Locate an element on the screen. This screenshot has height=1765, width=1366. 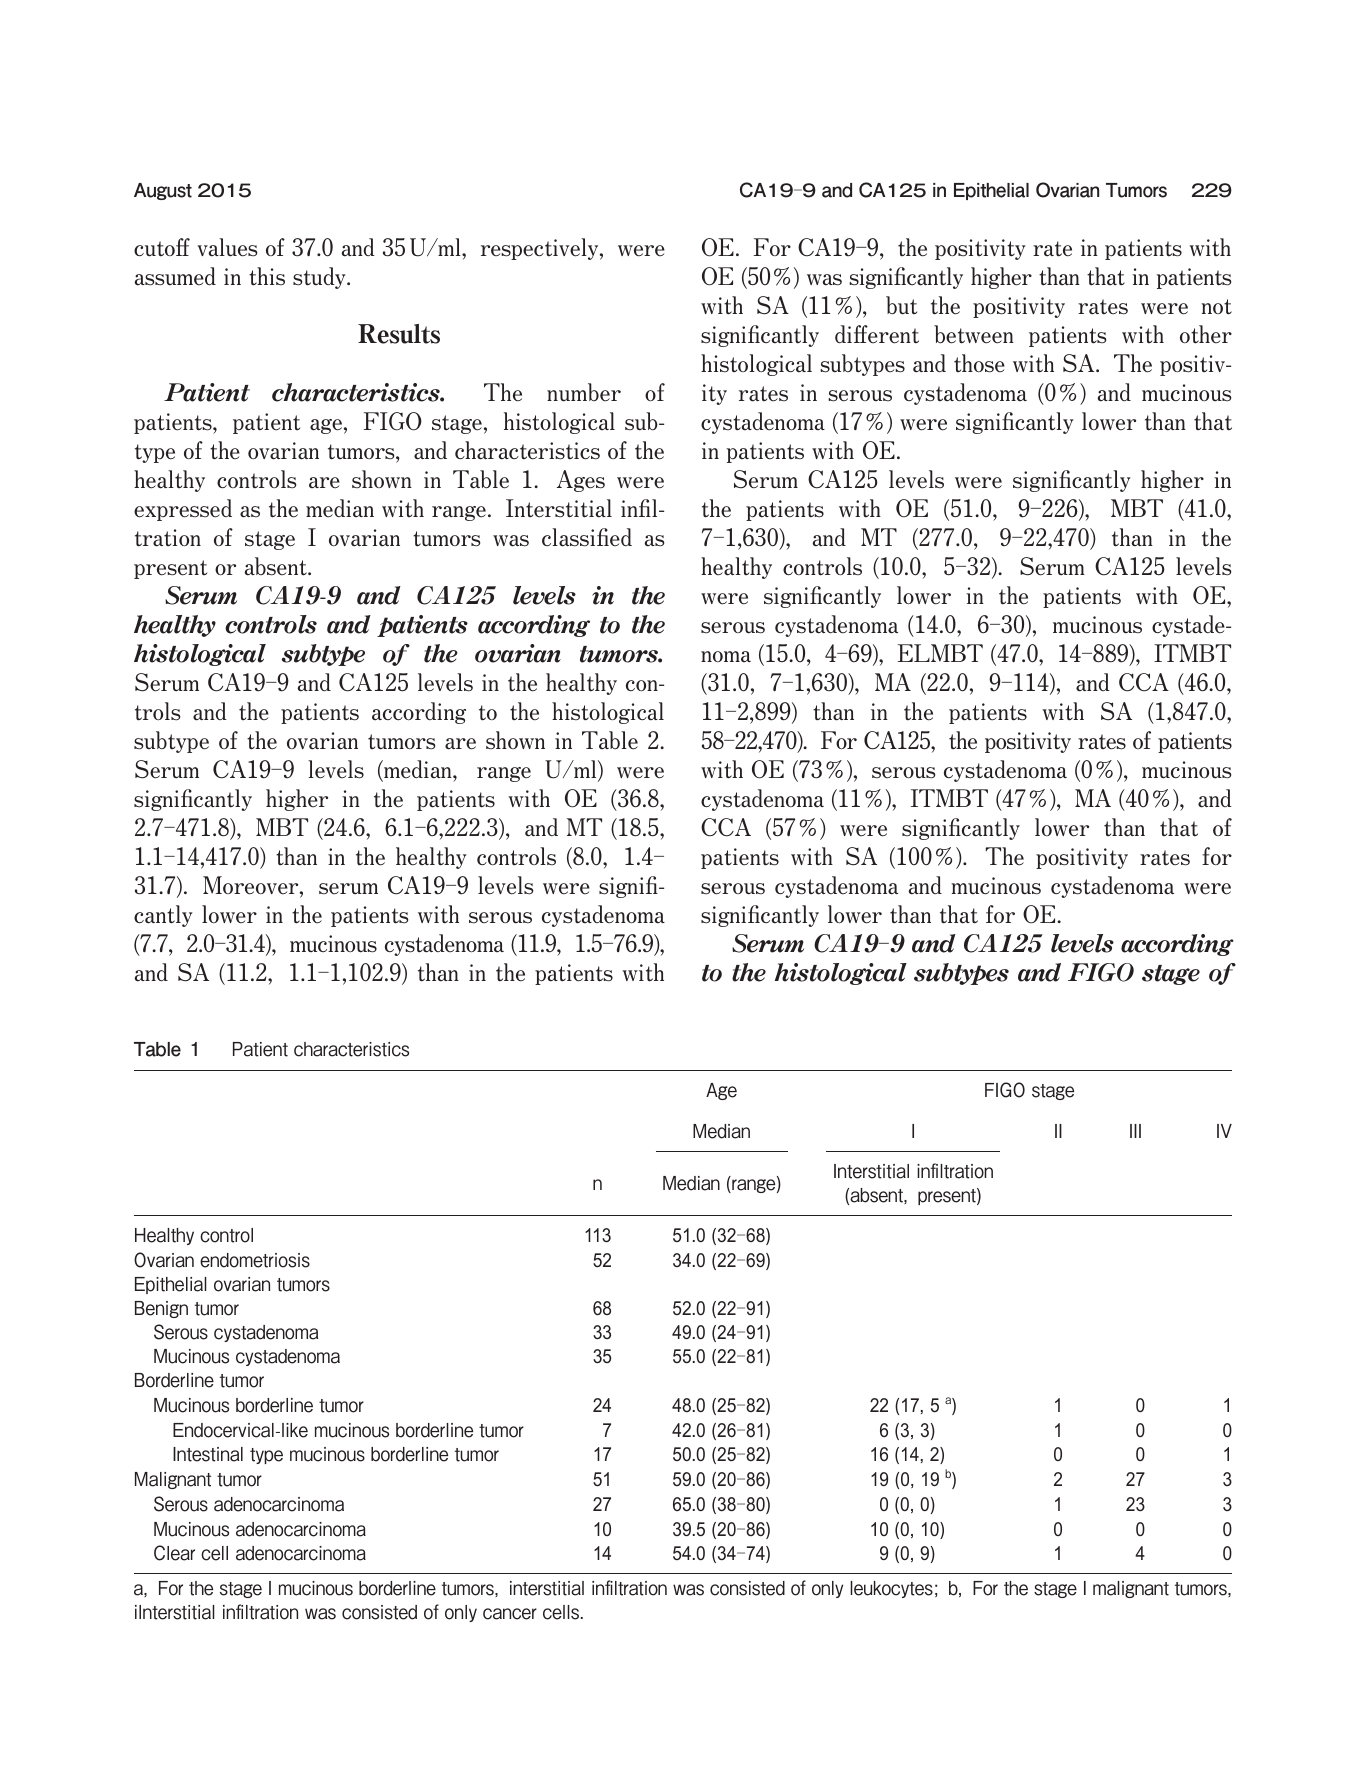
expressed is located at coordinates (183, 510).
